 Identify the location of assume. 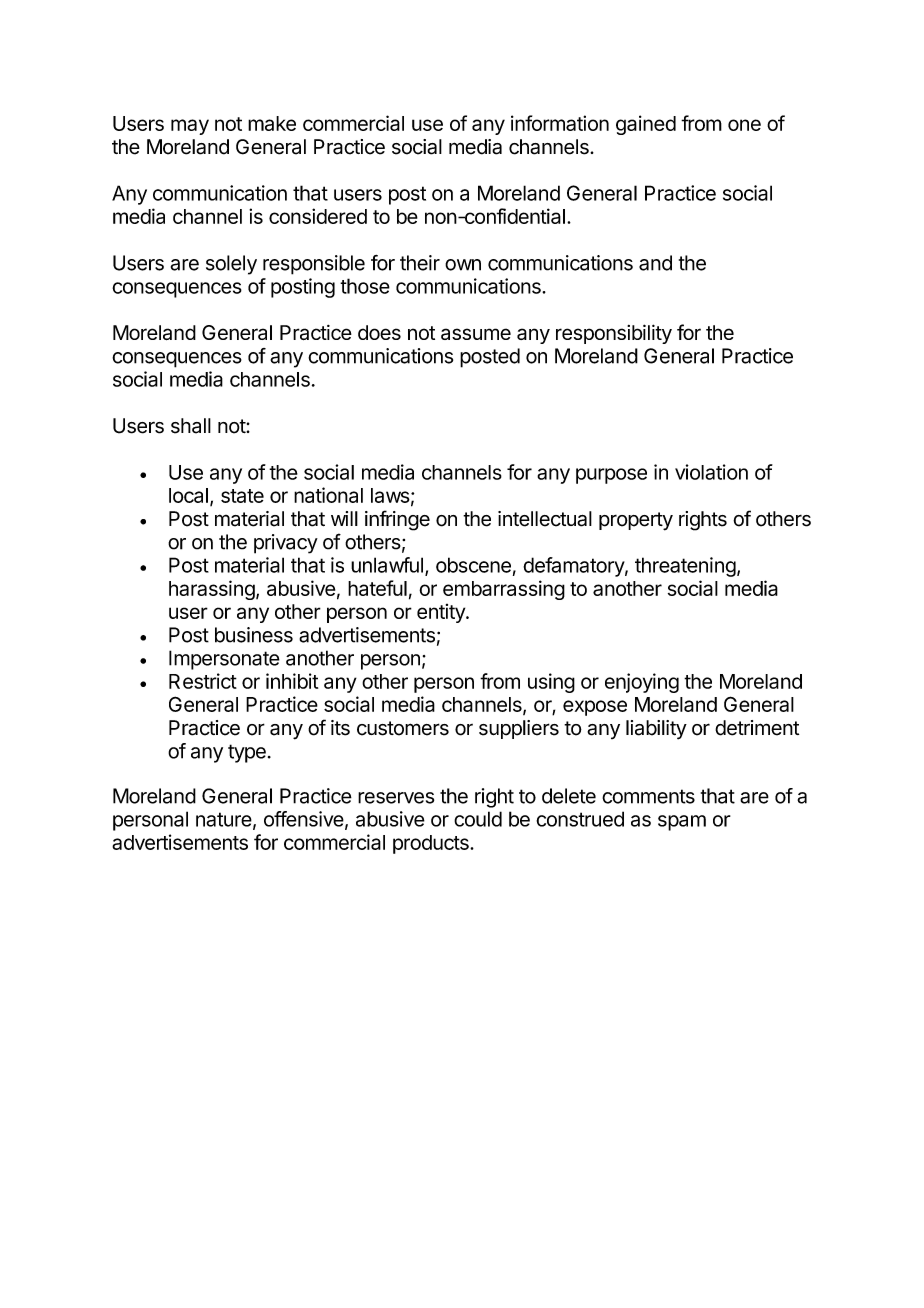
(476, 334).
